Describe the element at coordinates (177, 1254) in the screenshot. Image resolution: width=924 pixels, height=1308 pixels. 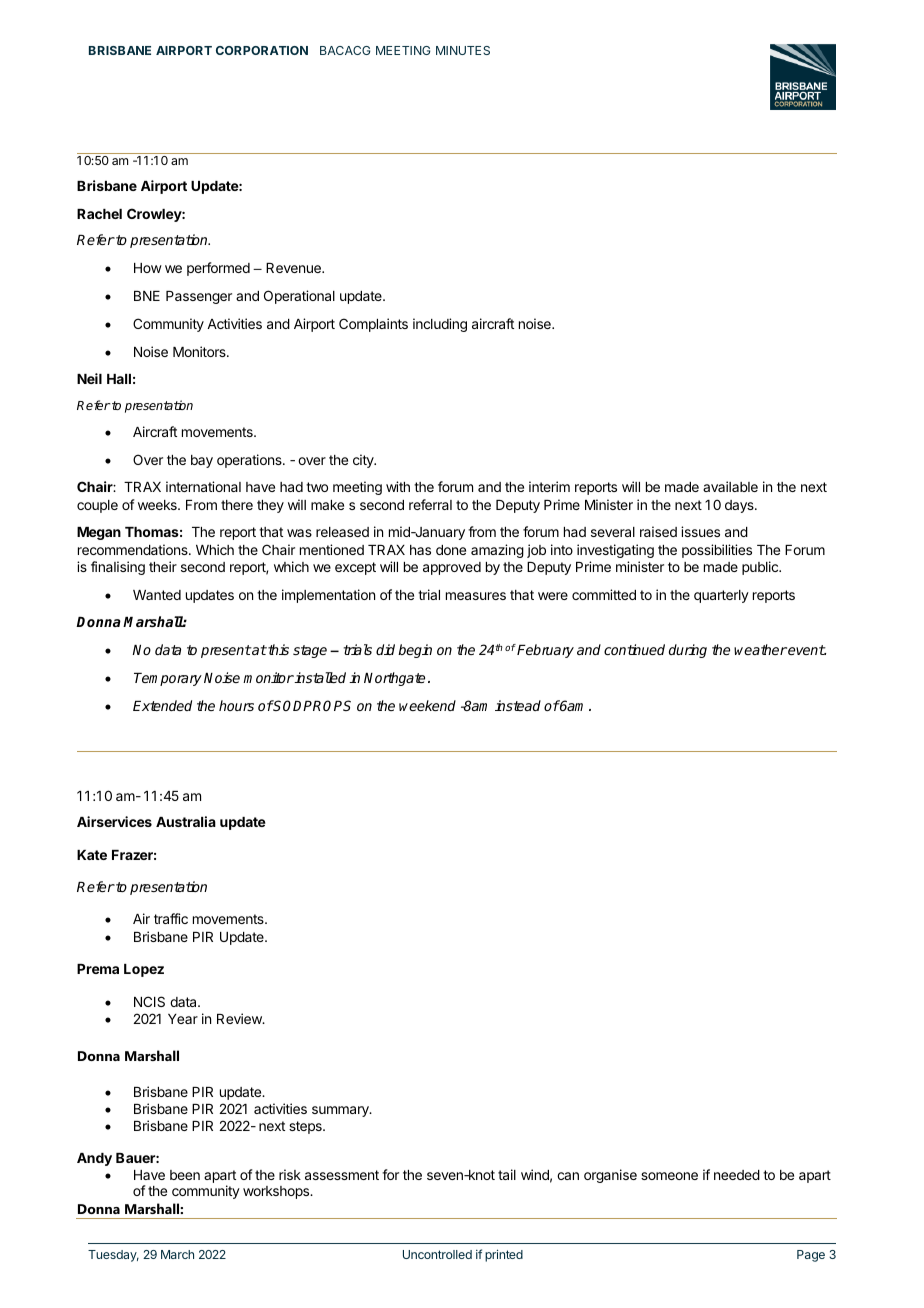
I see `March` at that location.
